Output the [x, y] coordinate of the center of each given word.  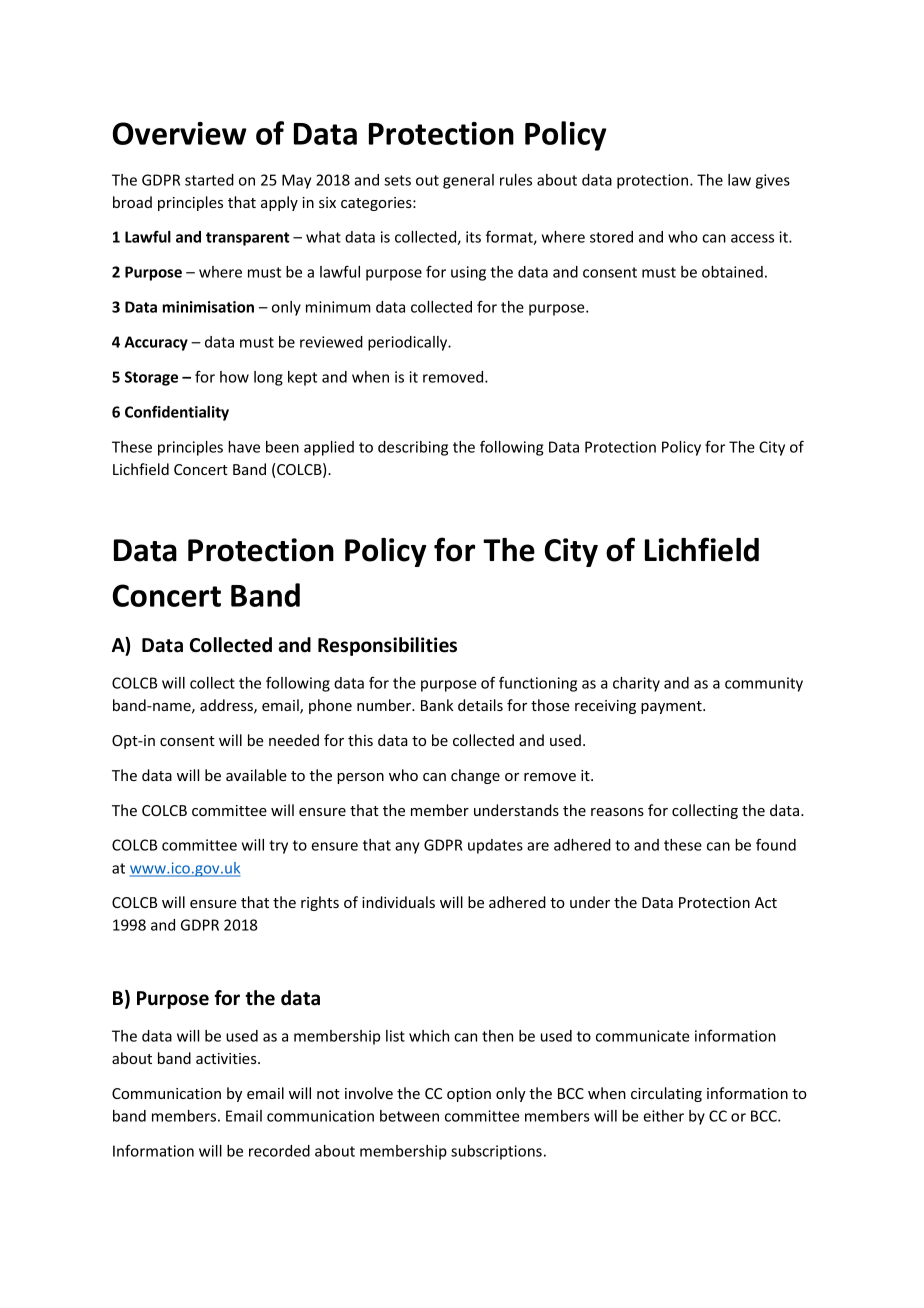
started [209, 180]
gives [773, 181]
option [469, 1095]
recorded [279, 1151]
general [468, 181]
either [663, 1116]
